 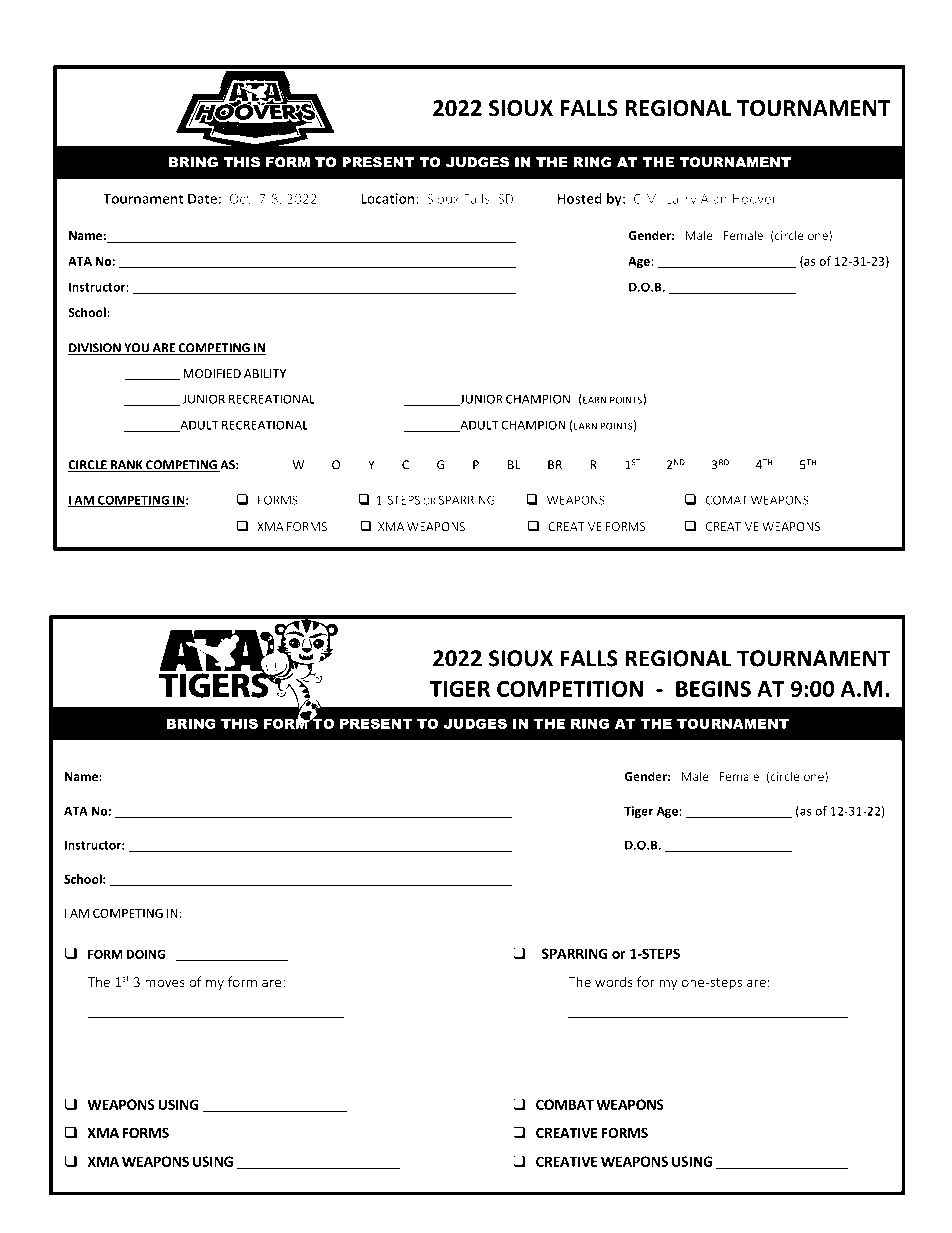 I want to click on Larry, so click(x=681, y=200).
